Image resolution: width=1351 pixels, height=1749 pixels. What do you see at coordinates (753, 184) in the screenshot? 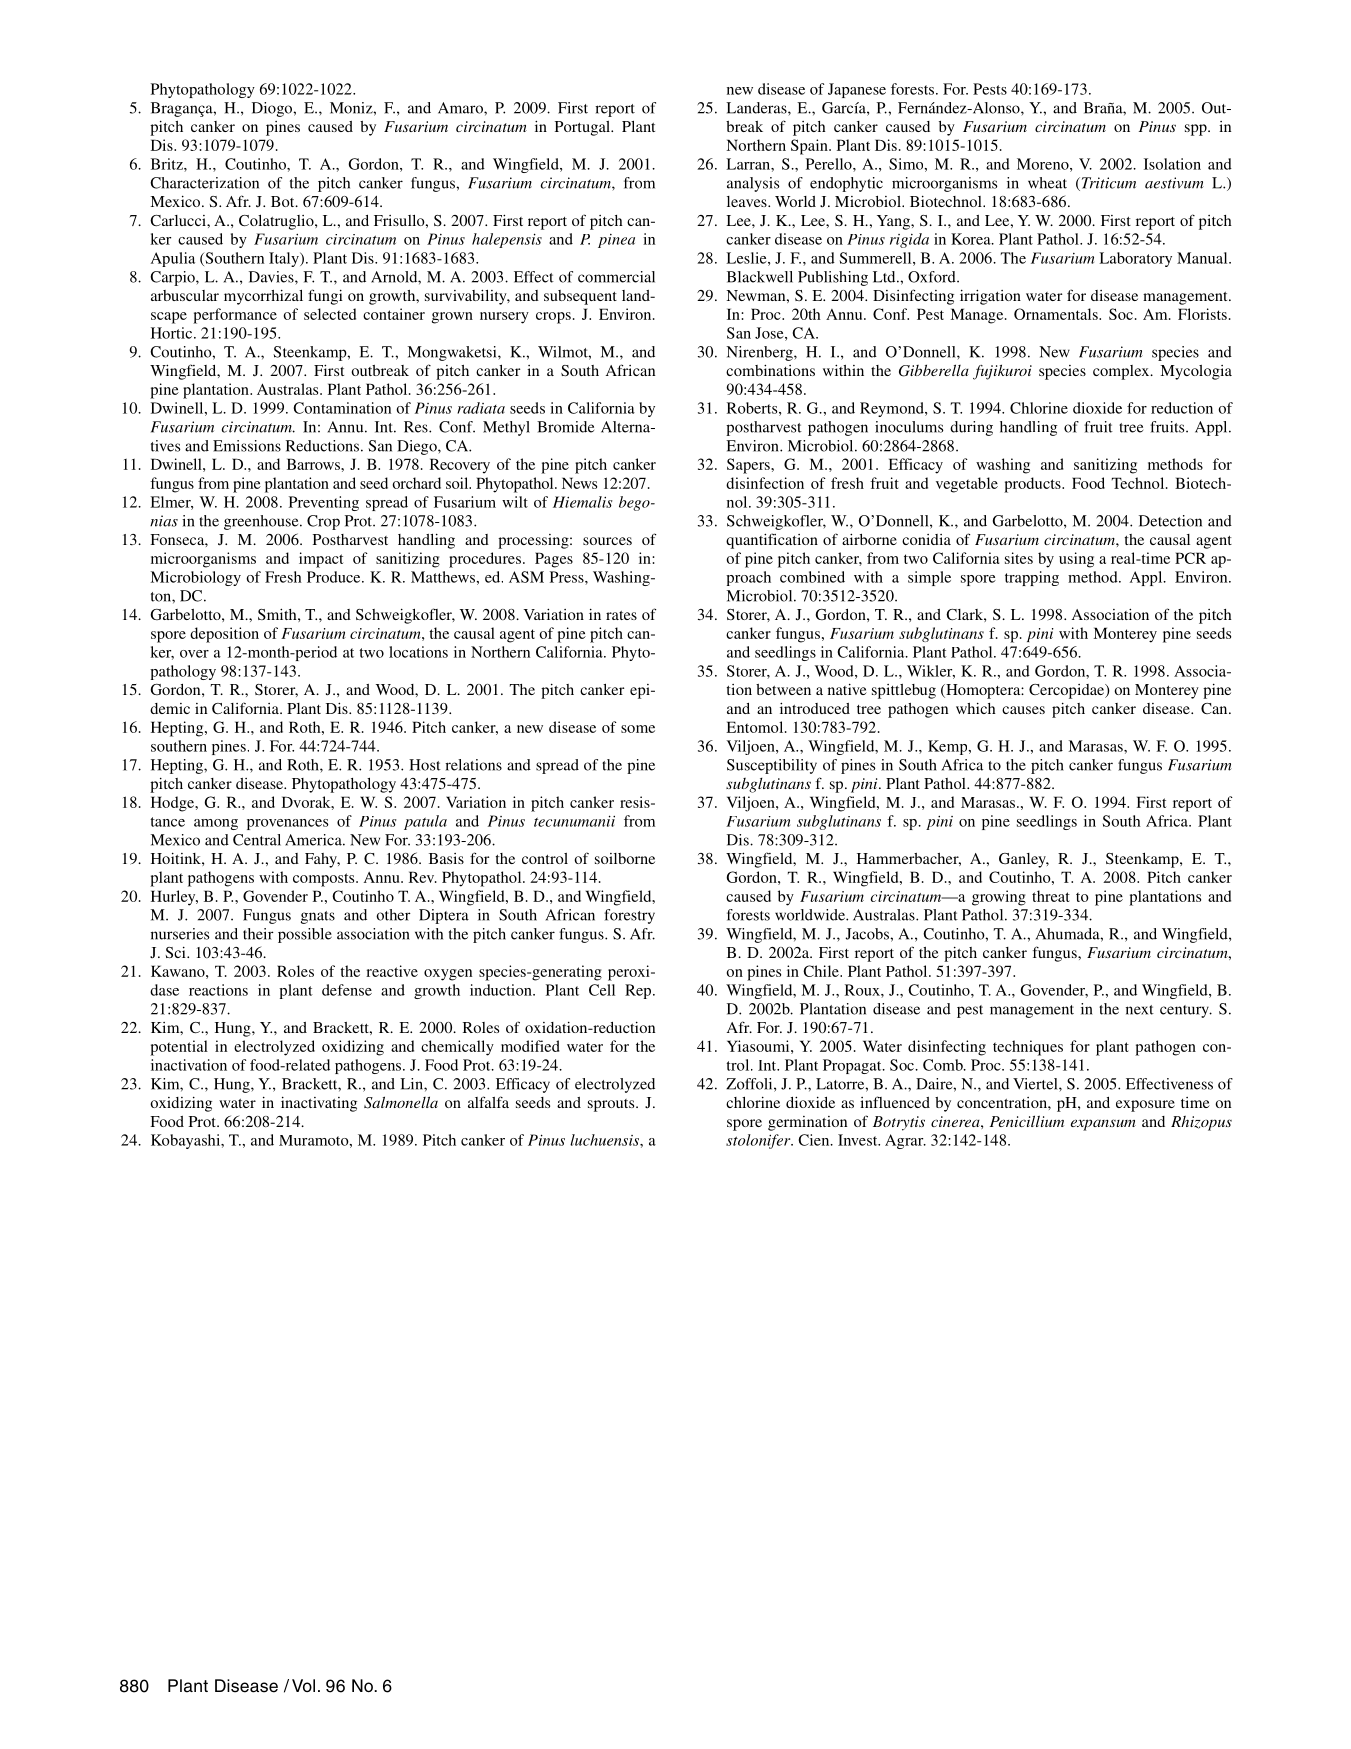
I see `analysis` at bounding box center [753, 184].
